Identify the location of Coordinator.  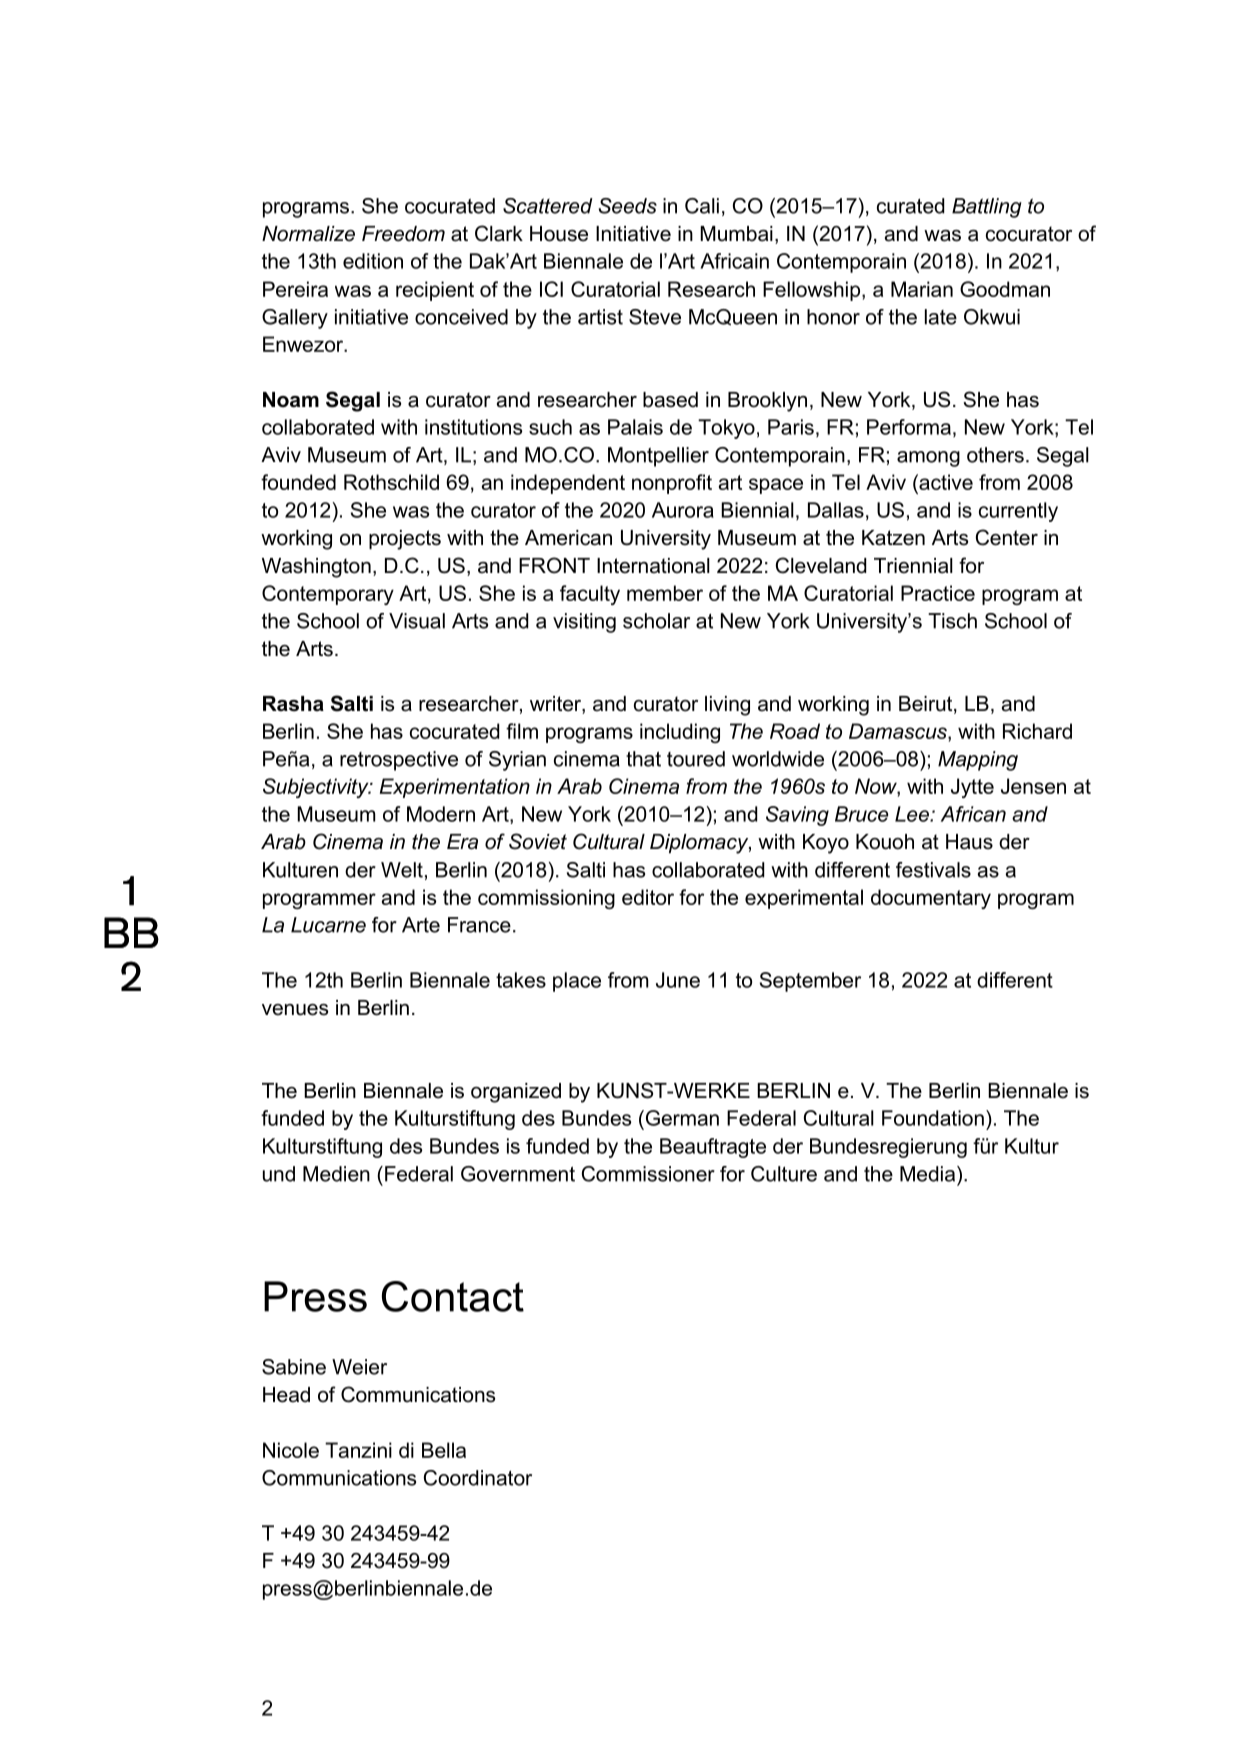
(478, 1478).
